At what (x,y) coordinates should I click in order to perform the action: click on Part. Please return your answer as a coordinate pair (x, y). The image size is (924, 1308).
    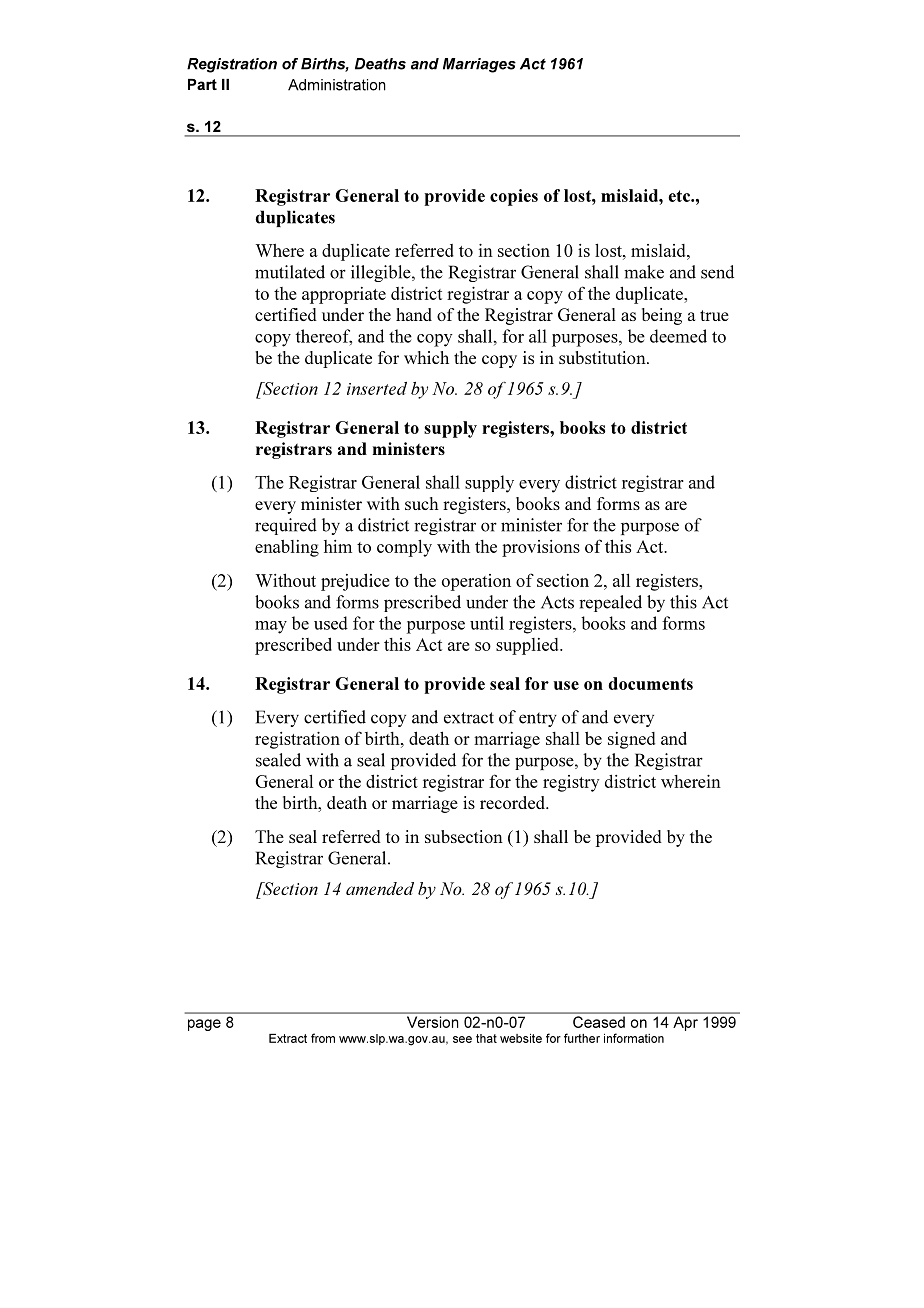
    Looking at the image, I should click on (202, 84).
